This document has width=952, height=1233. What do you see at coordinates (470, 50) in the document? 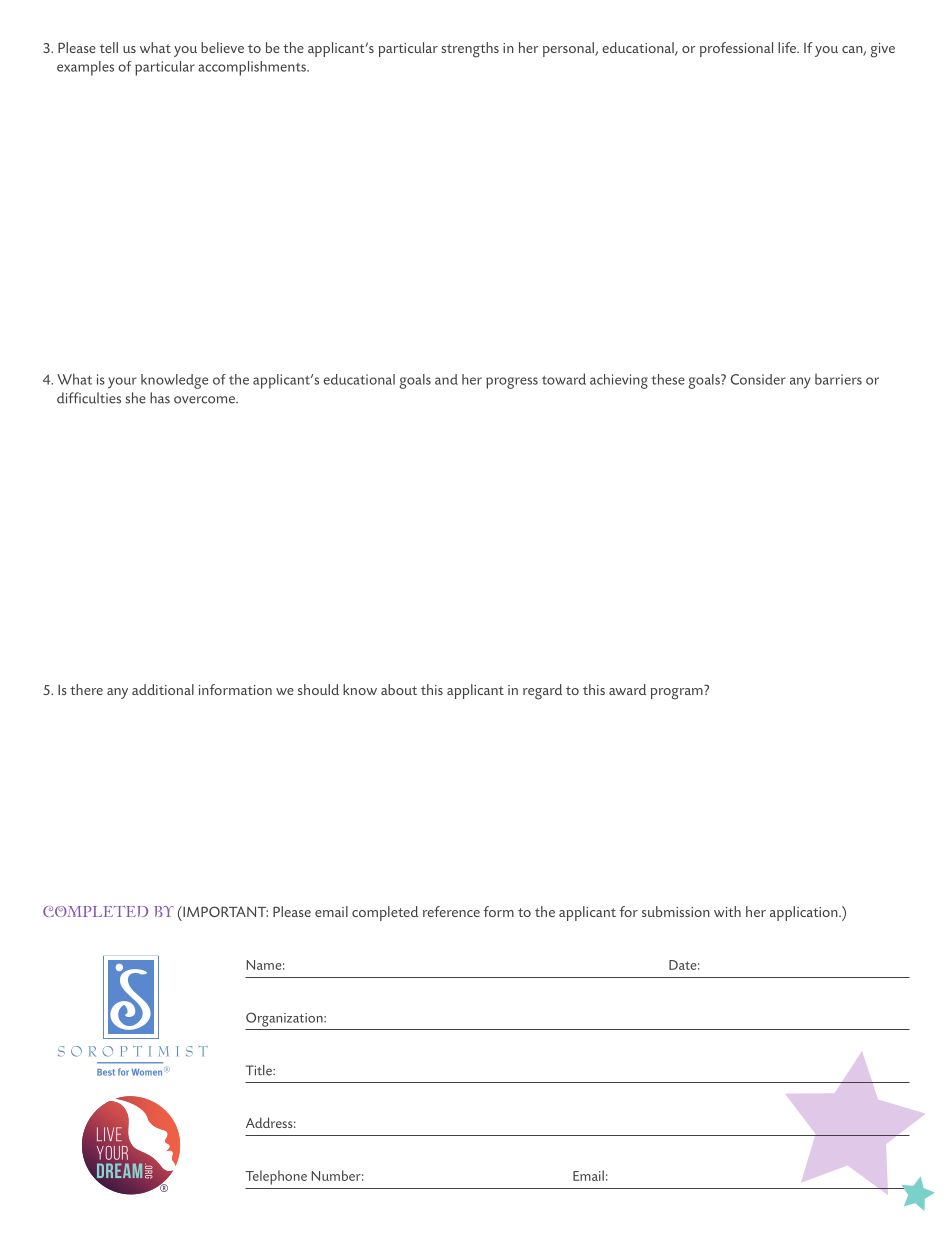
I see `strengths` at bounding box center [470, 50].
